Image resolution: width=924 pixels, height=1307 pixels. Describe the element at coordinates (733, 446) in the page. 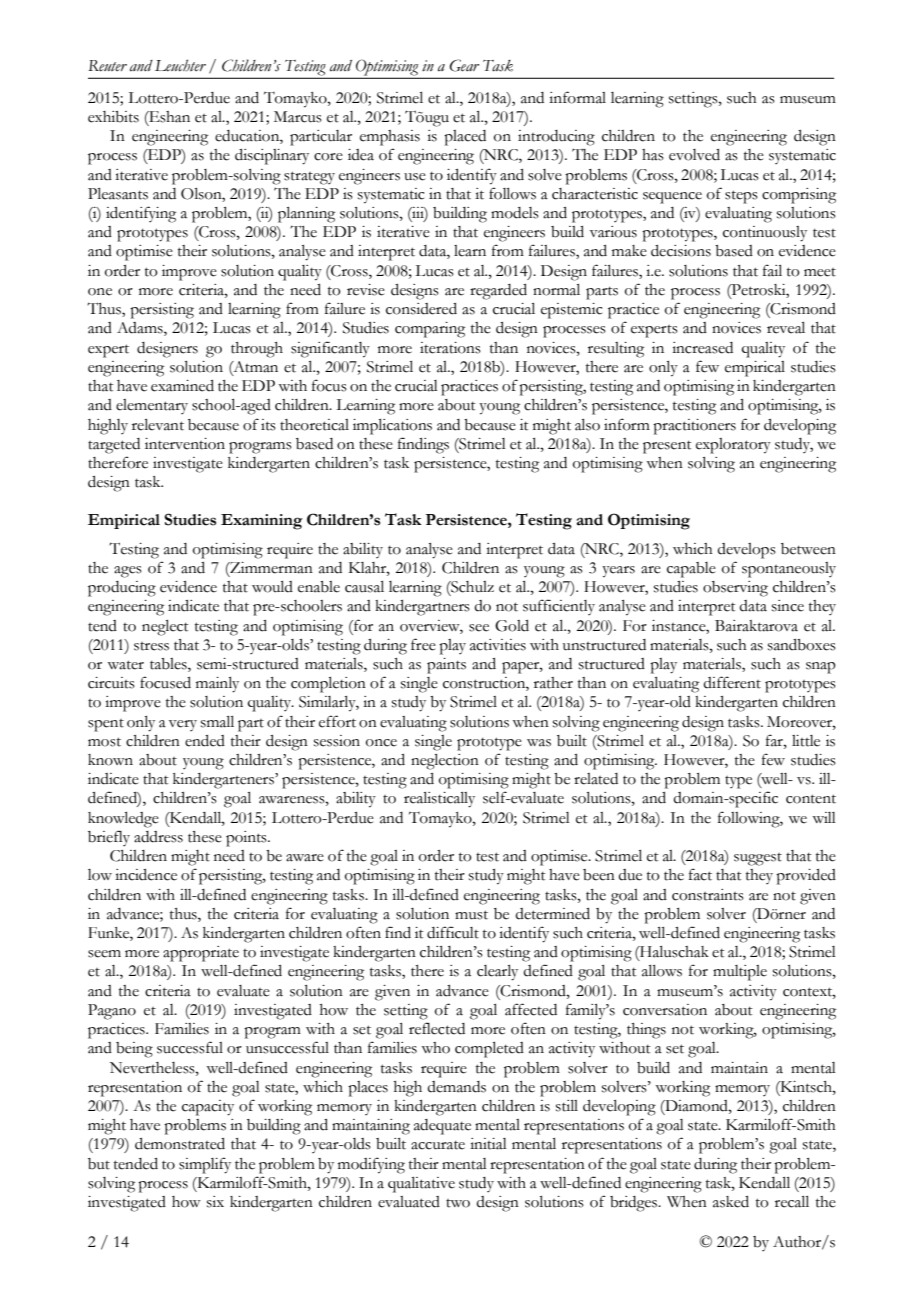

I see `exploratory` at that location.
